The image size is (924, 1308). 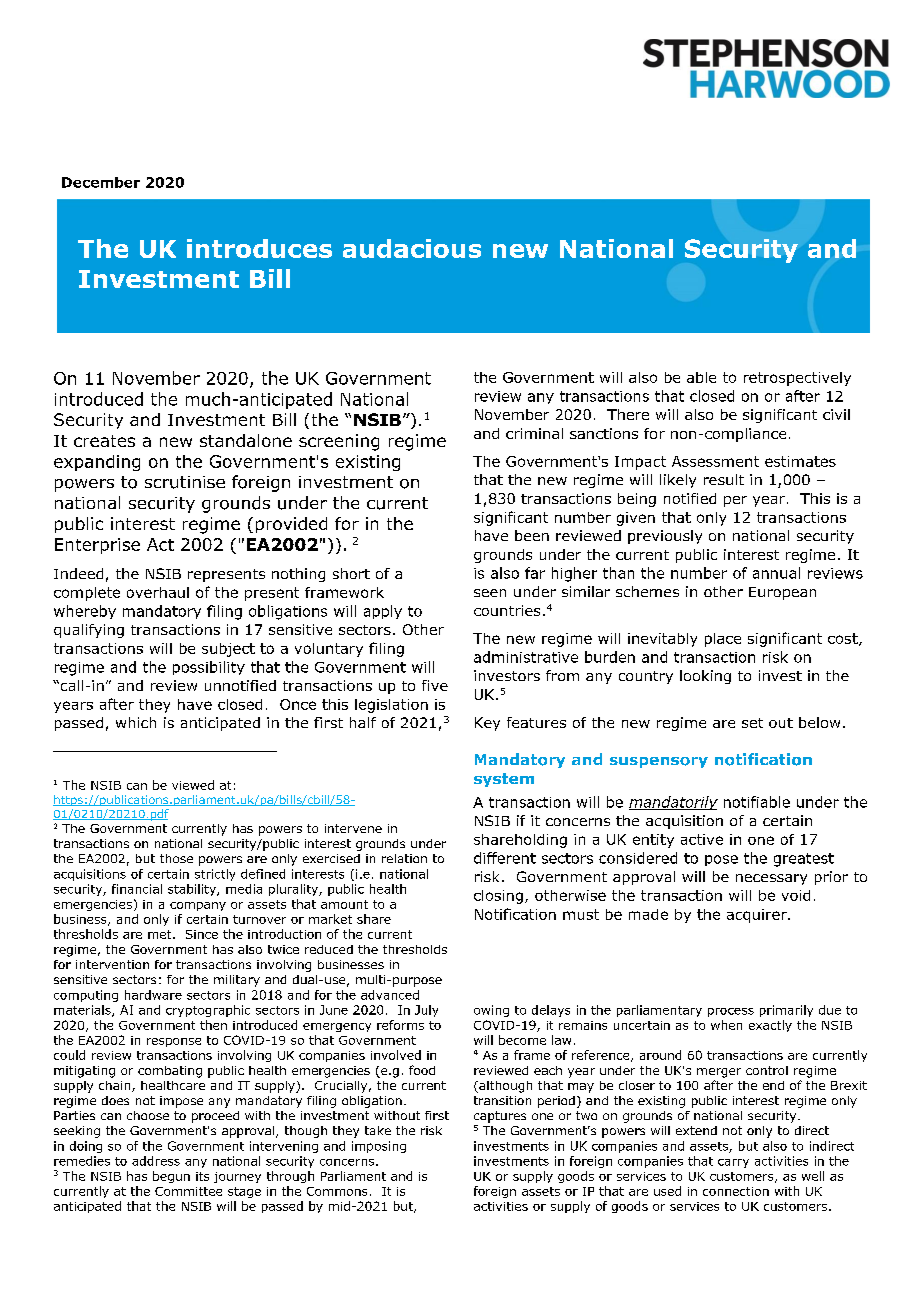 What do you see at coordinates (176, 858) in the document?
I see `those` at bounding box center [176, 858].
